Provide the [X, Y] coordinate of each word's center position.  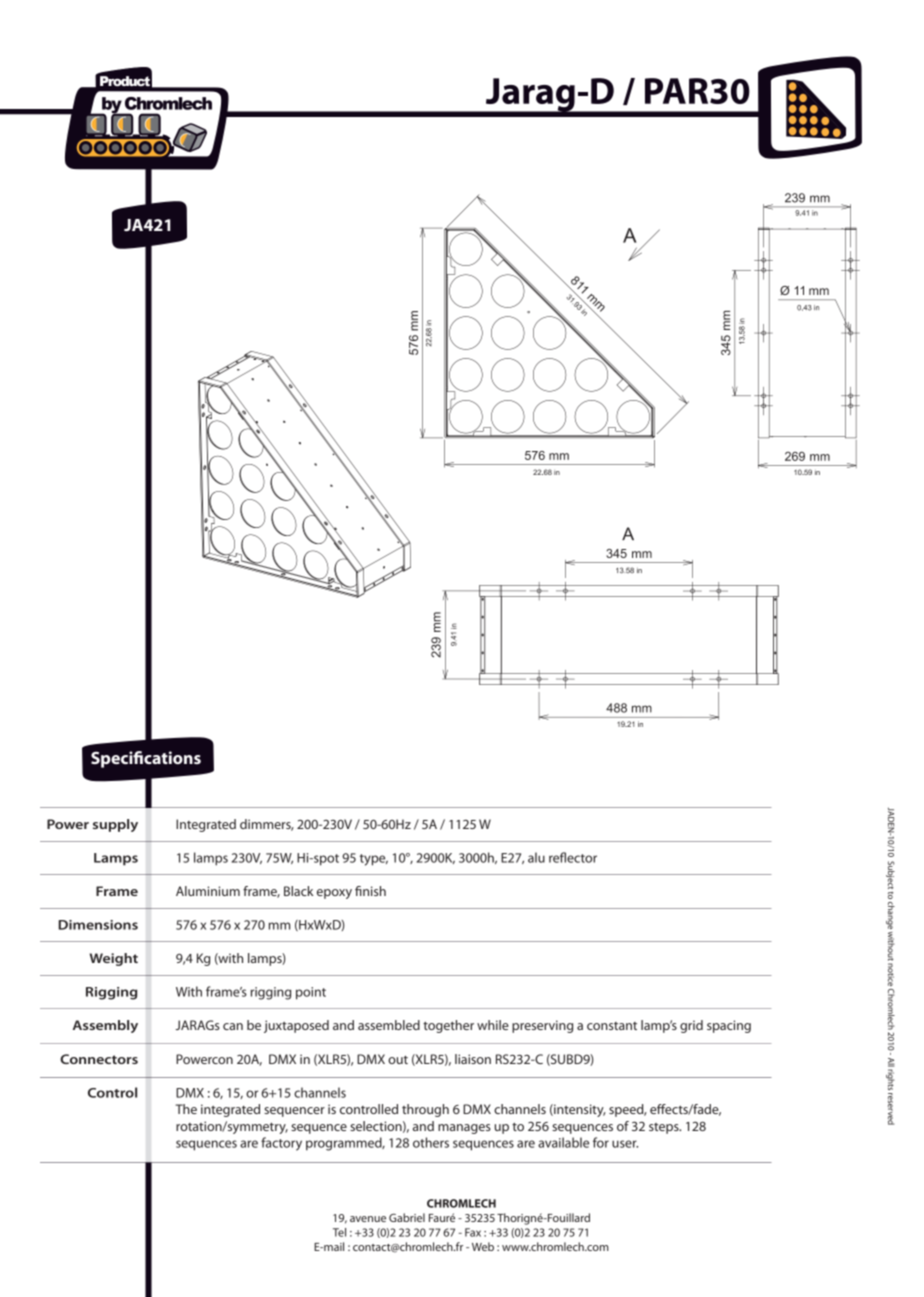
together [448, 1026]
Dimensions [98, 925]
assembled [389, 1025]
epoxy [334, 894]
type [374, 860]
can [233, 1026]
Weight [114, 959]
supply [115, 825]
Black [298, 891]
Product [125, 81]
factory [281, 1144]
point [311, 993]
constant [612, 1026]
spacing [729, 1026]
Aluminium [208, 891]
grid [691, 1026]
